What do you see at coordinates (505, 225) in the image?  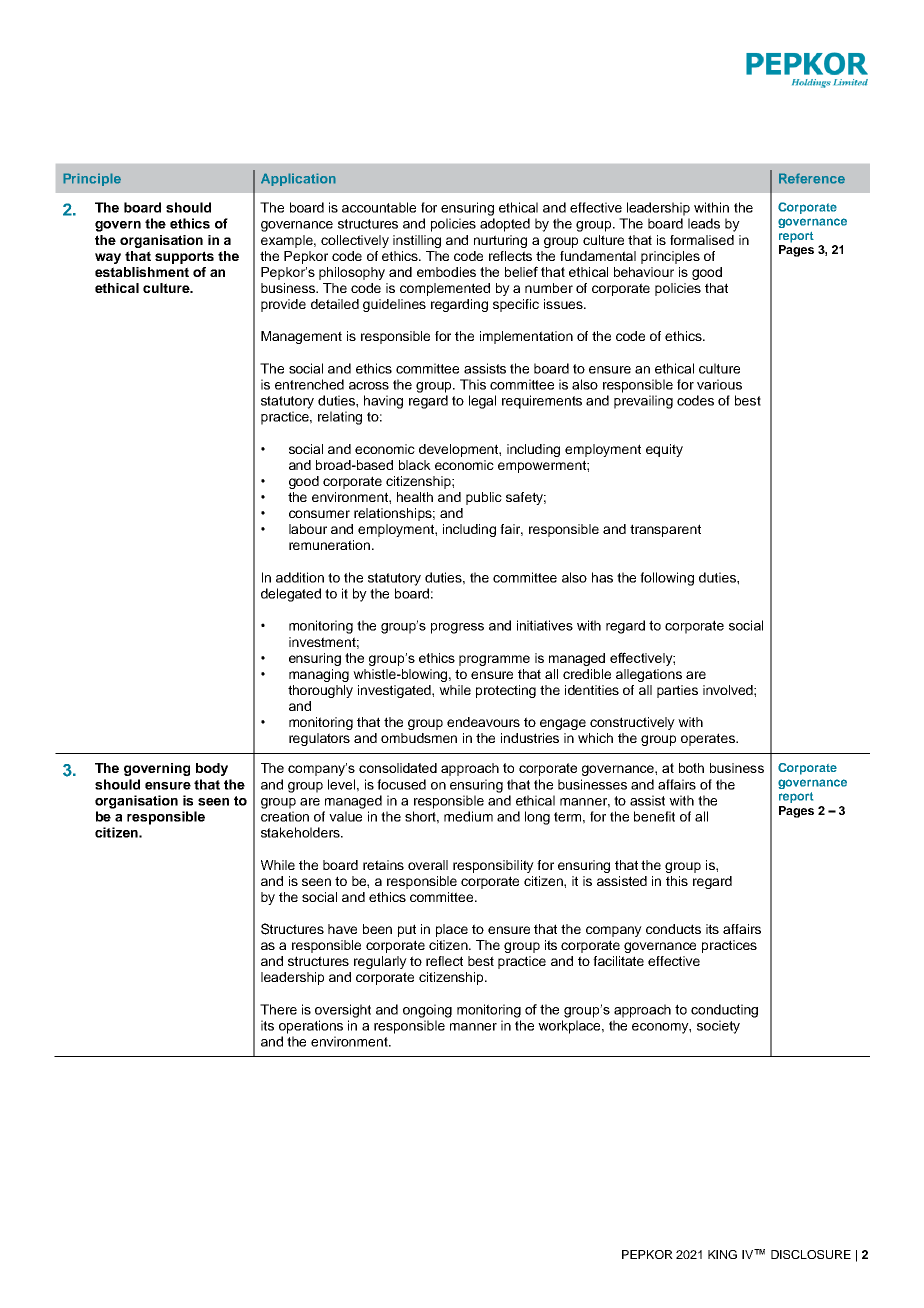 I see `adopted` at bounding box center [505, 225].
